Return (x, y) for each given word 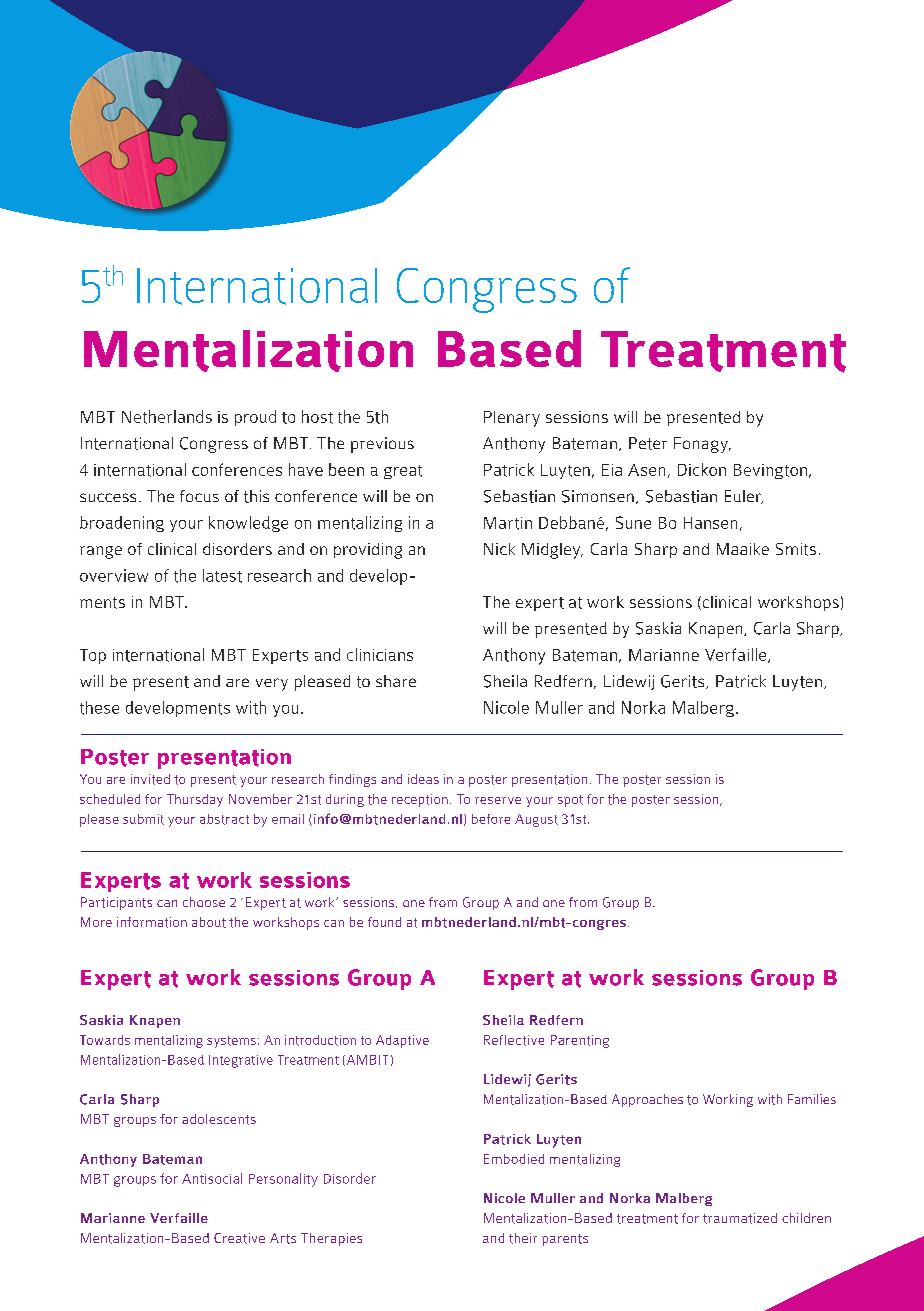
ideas (423, 779)
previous (382, 445)
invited (150, 779)
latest (222, 576)
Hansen (710, 523)
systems (231, 1042)
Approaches (647, 1100)
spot (570, 801)
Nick (499, 549)
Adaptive (402, 1041)
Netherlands (167, 417)
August (536, 820)
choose (204, 902)
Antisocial (212, 1178)
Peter (648, 443)
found (384, 922)
